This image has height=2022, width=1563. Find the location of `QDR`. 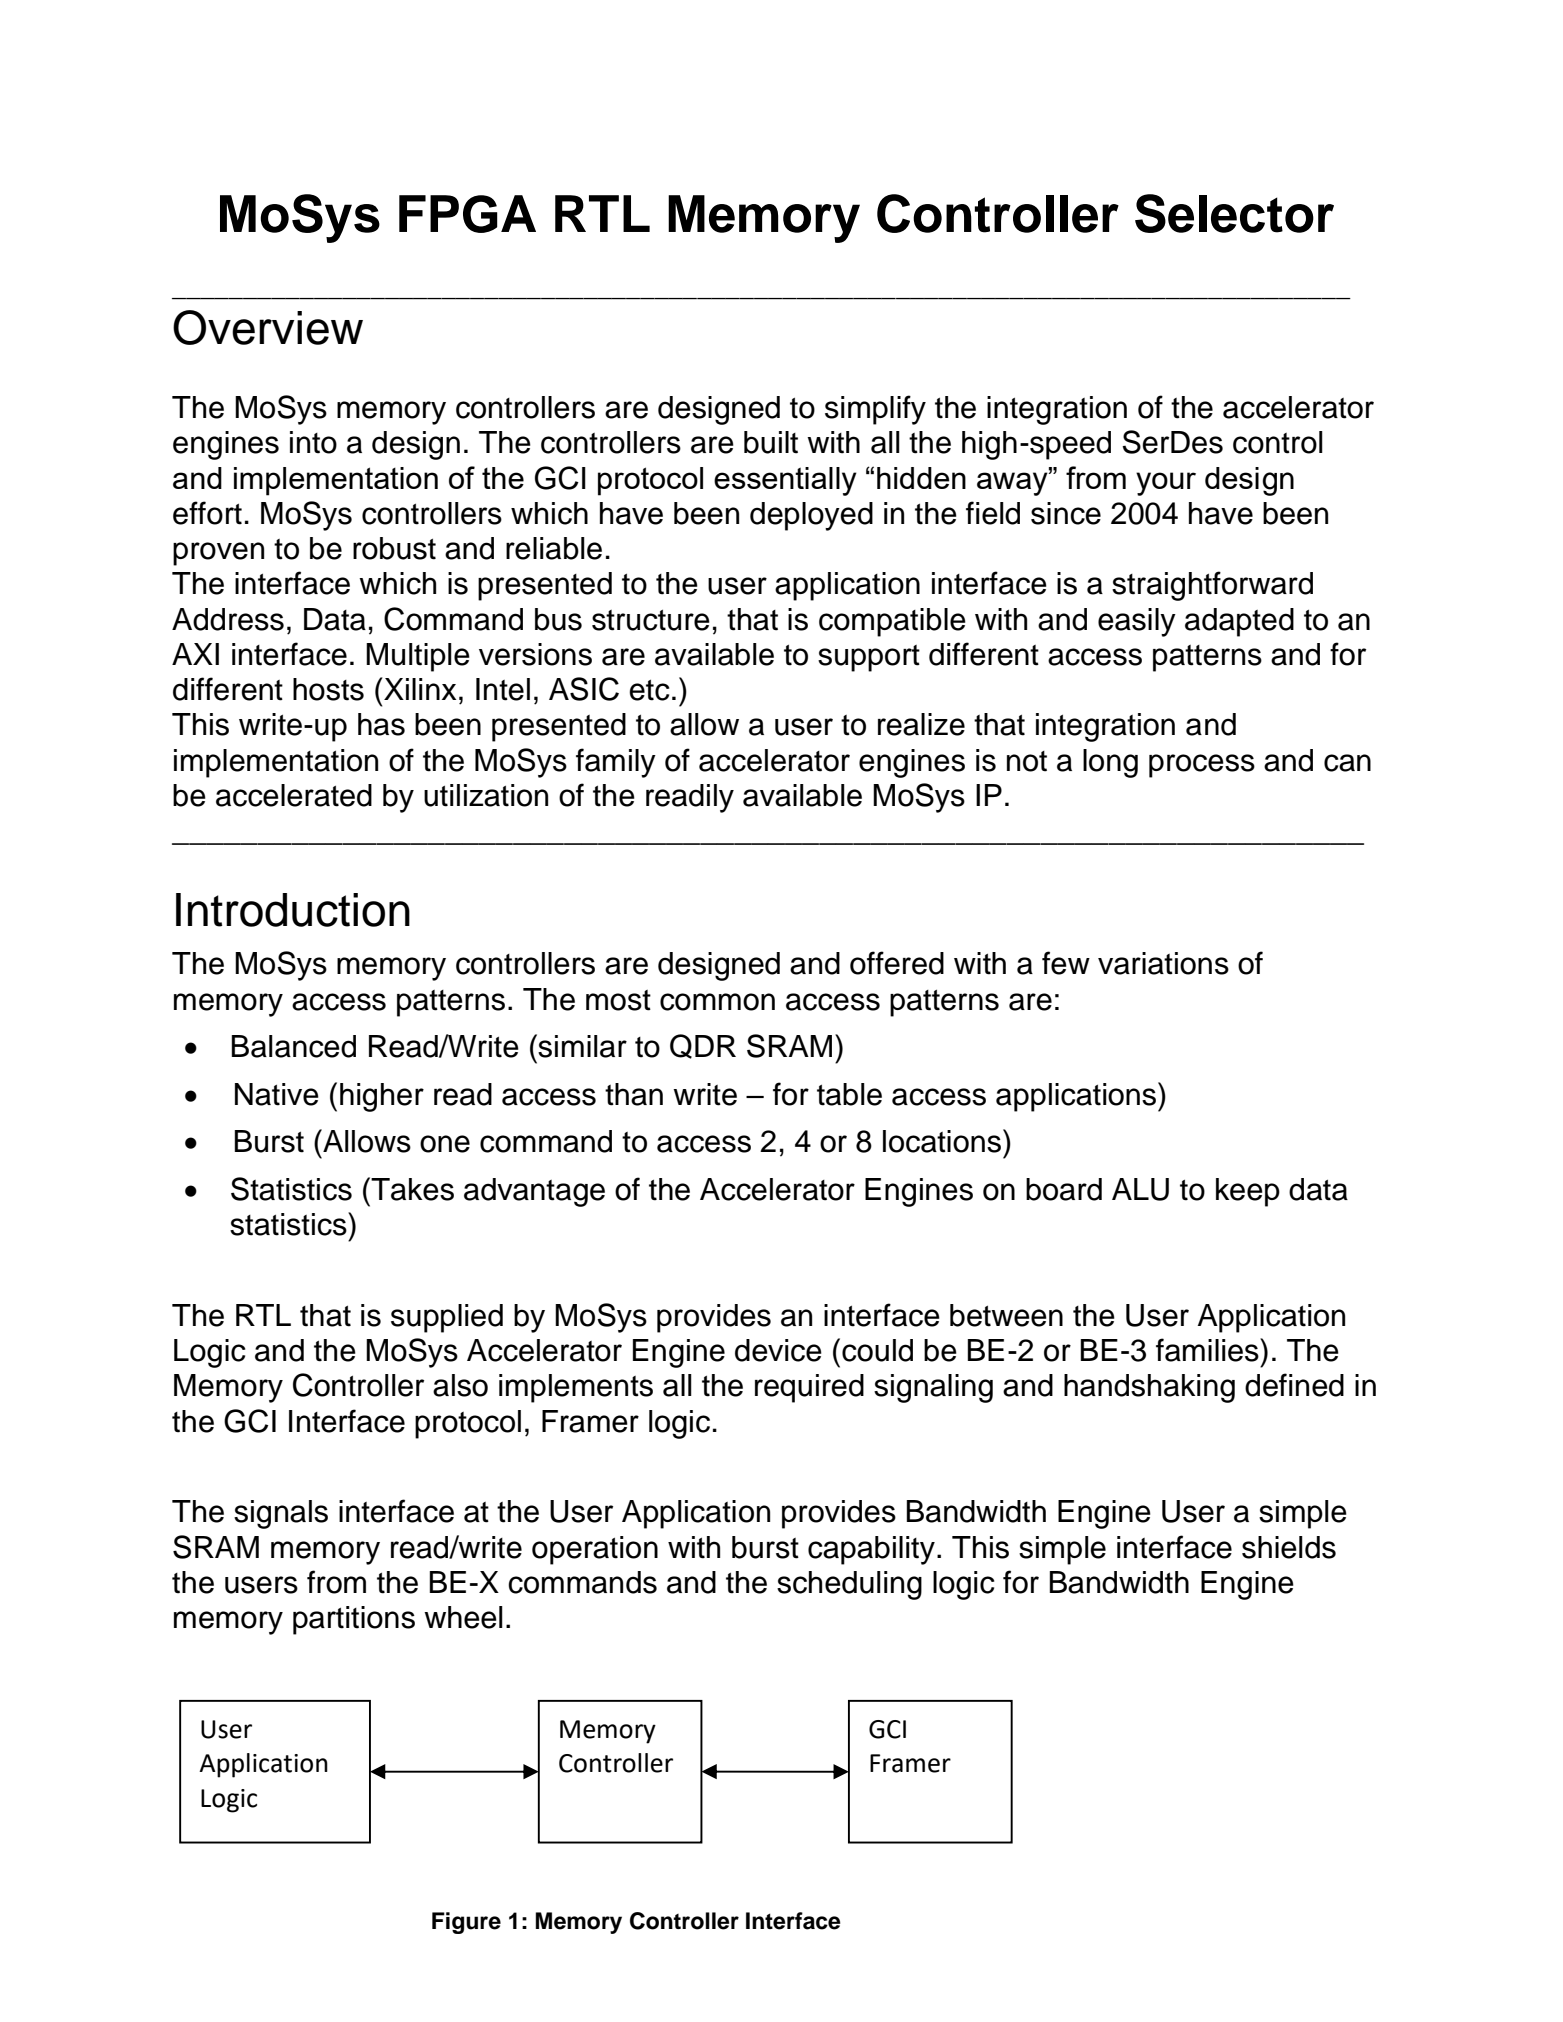

QDR is located at coordinates (703, 1046).
